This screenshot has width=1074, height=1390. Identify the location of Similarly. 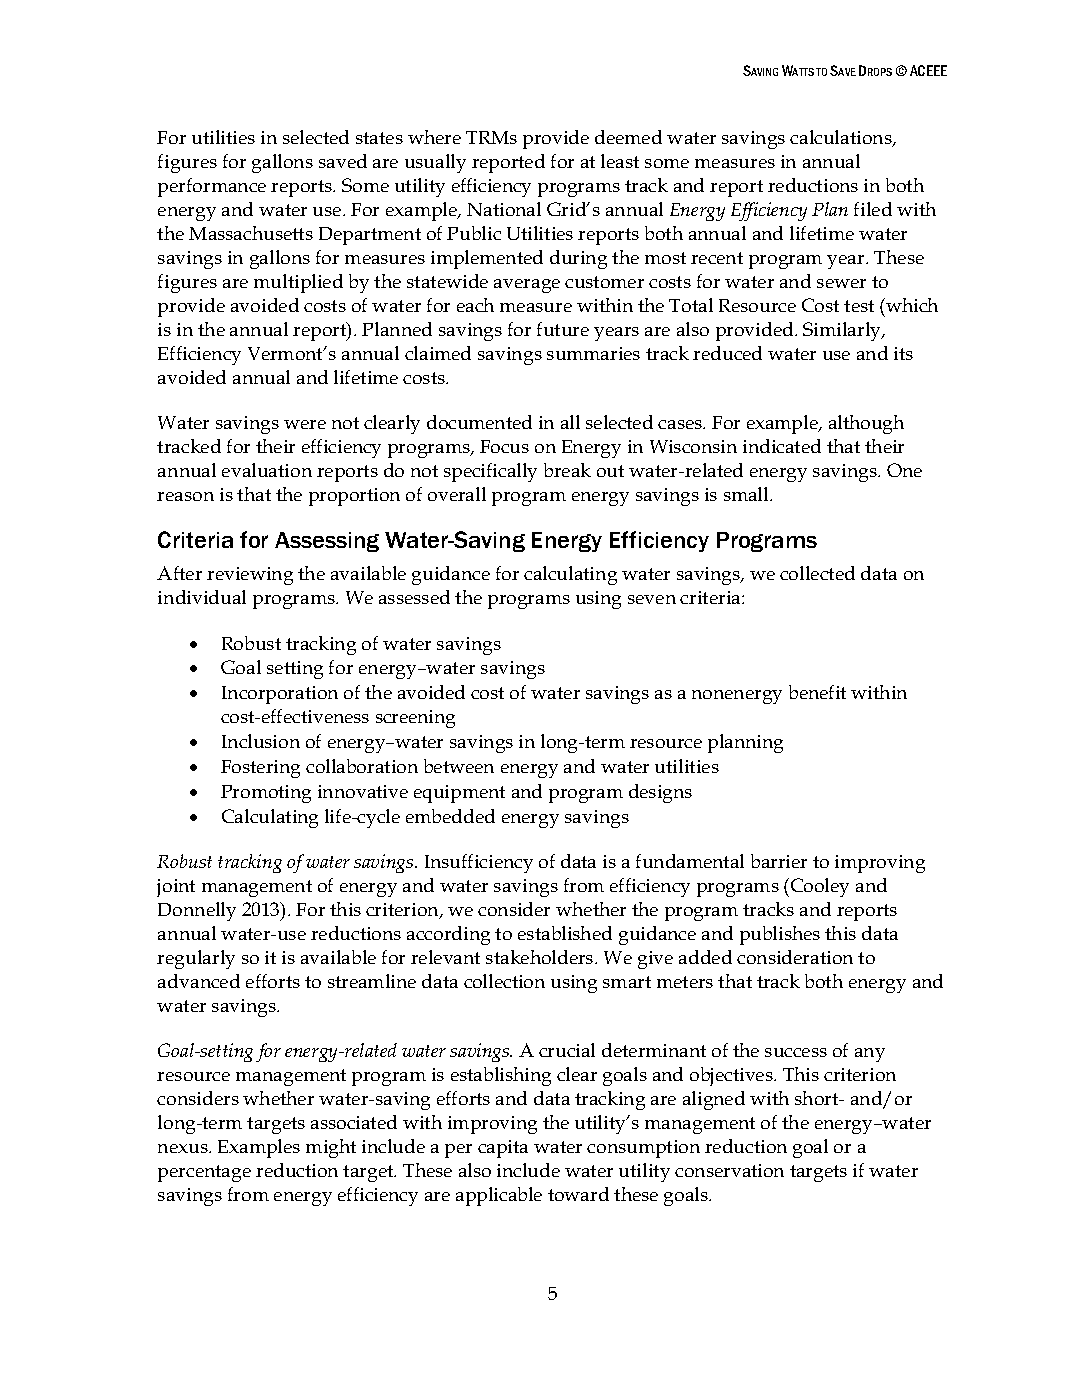
(843, 331).
